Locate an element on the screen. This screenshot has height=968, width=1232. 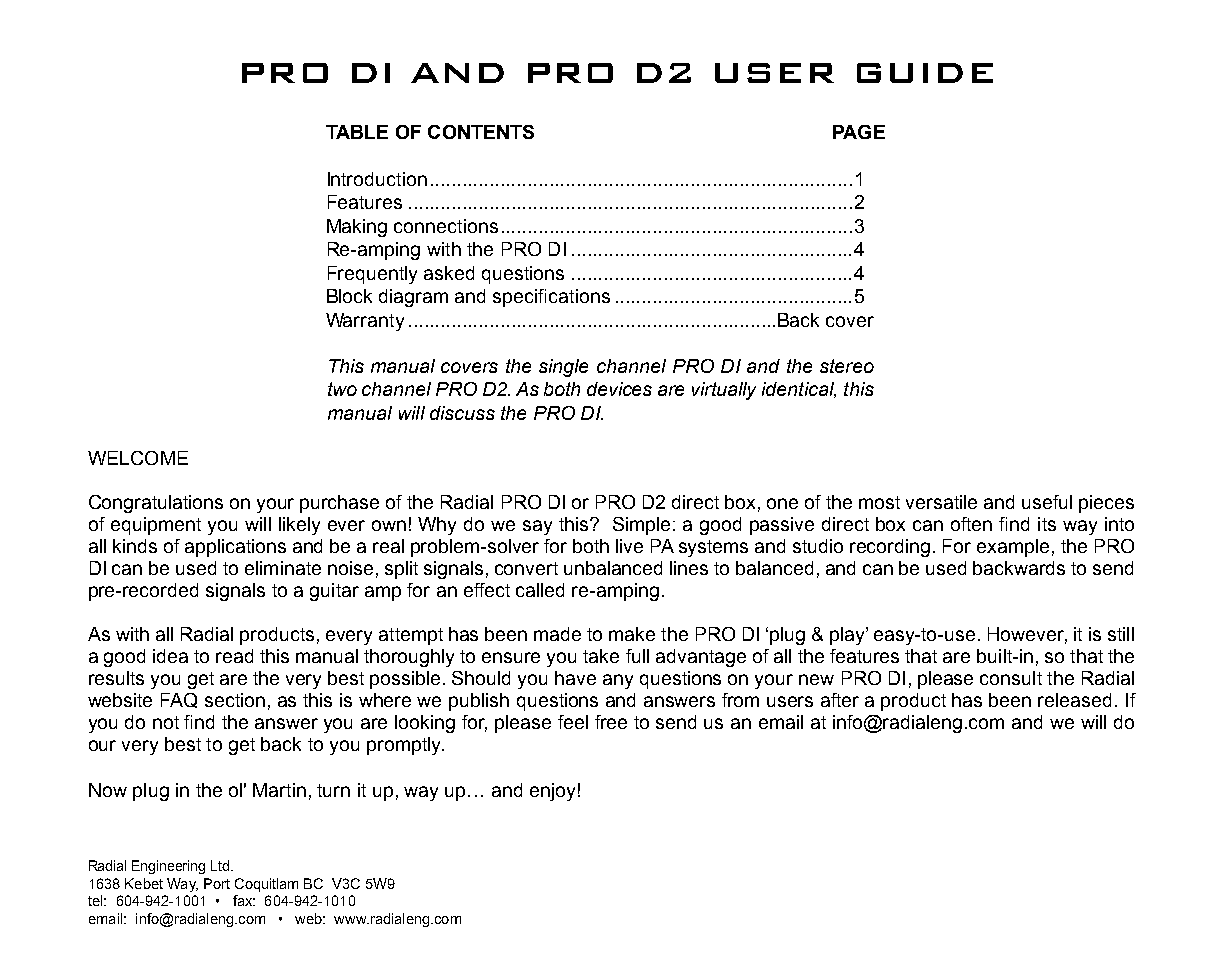
Congratulations is located at coordinates (156, 504).
